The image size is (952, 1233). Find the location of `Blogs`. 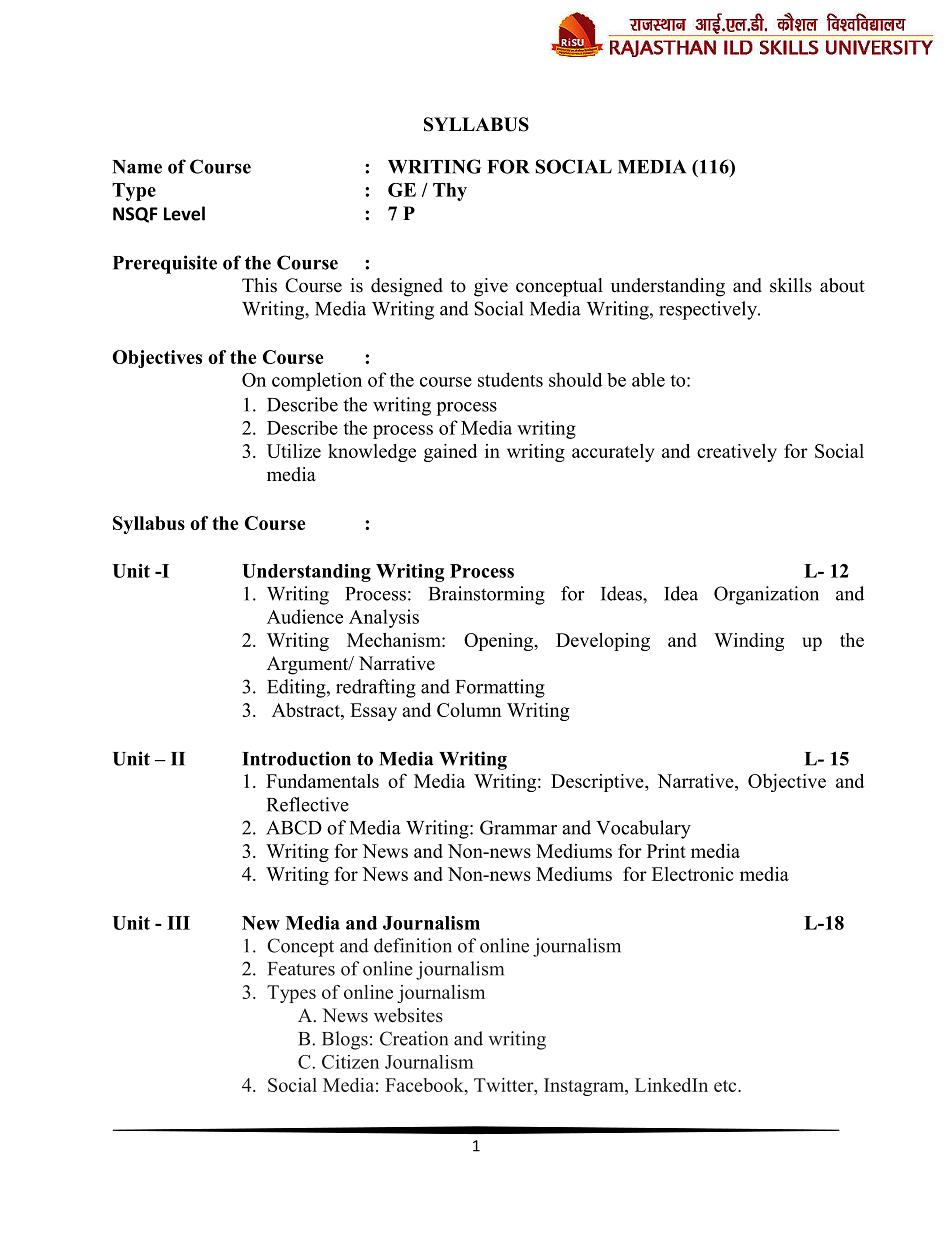

Blogs is located at coordinates (345, 1040).
